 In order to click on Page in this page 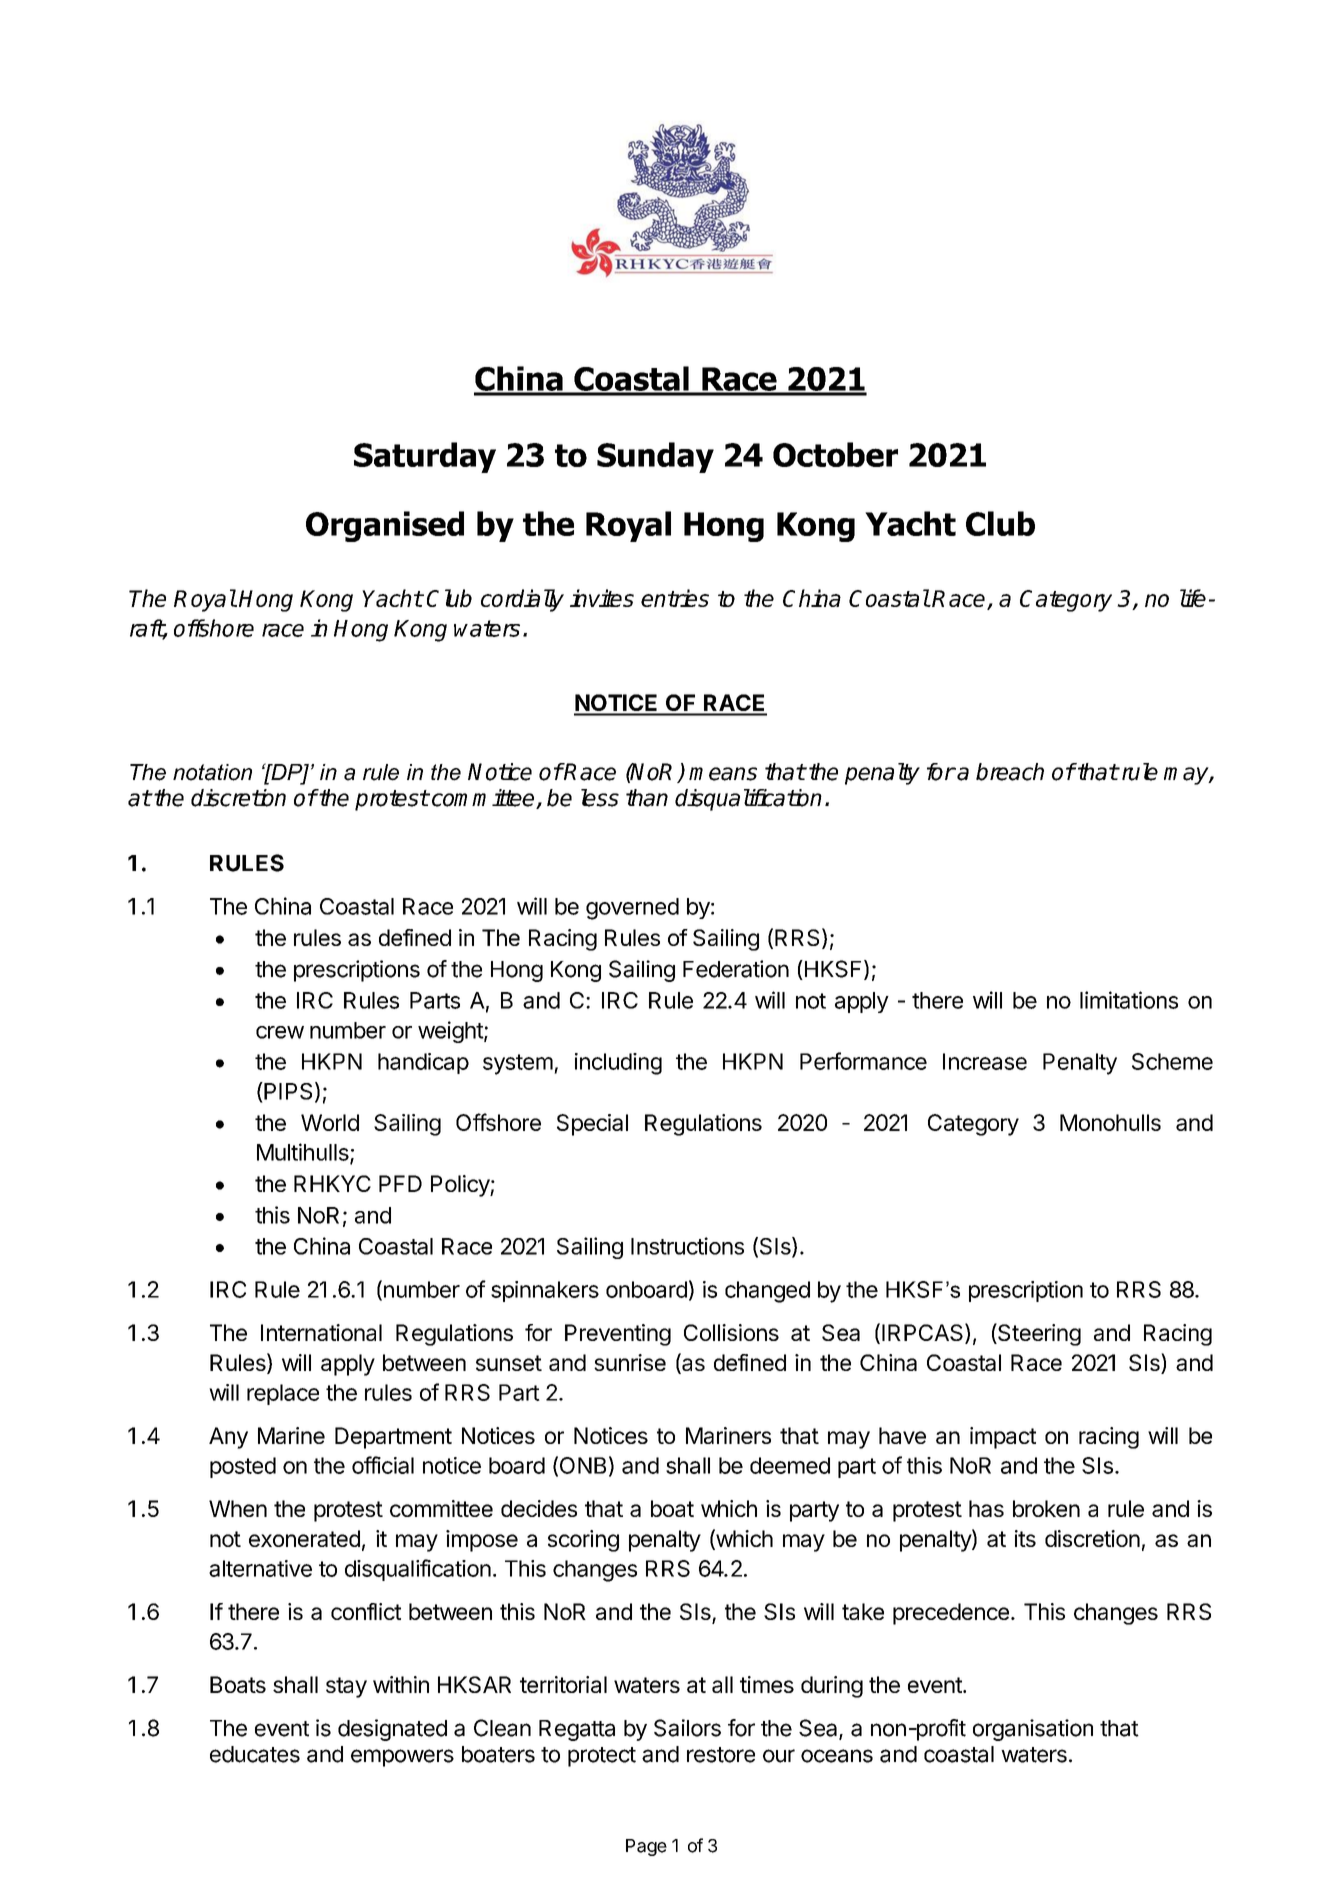, I will do `click(646, 1847)`.
